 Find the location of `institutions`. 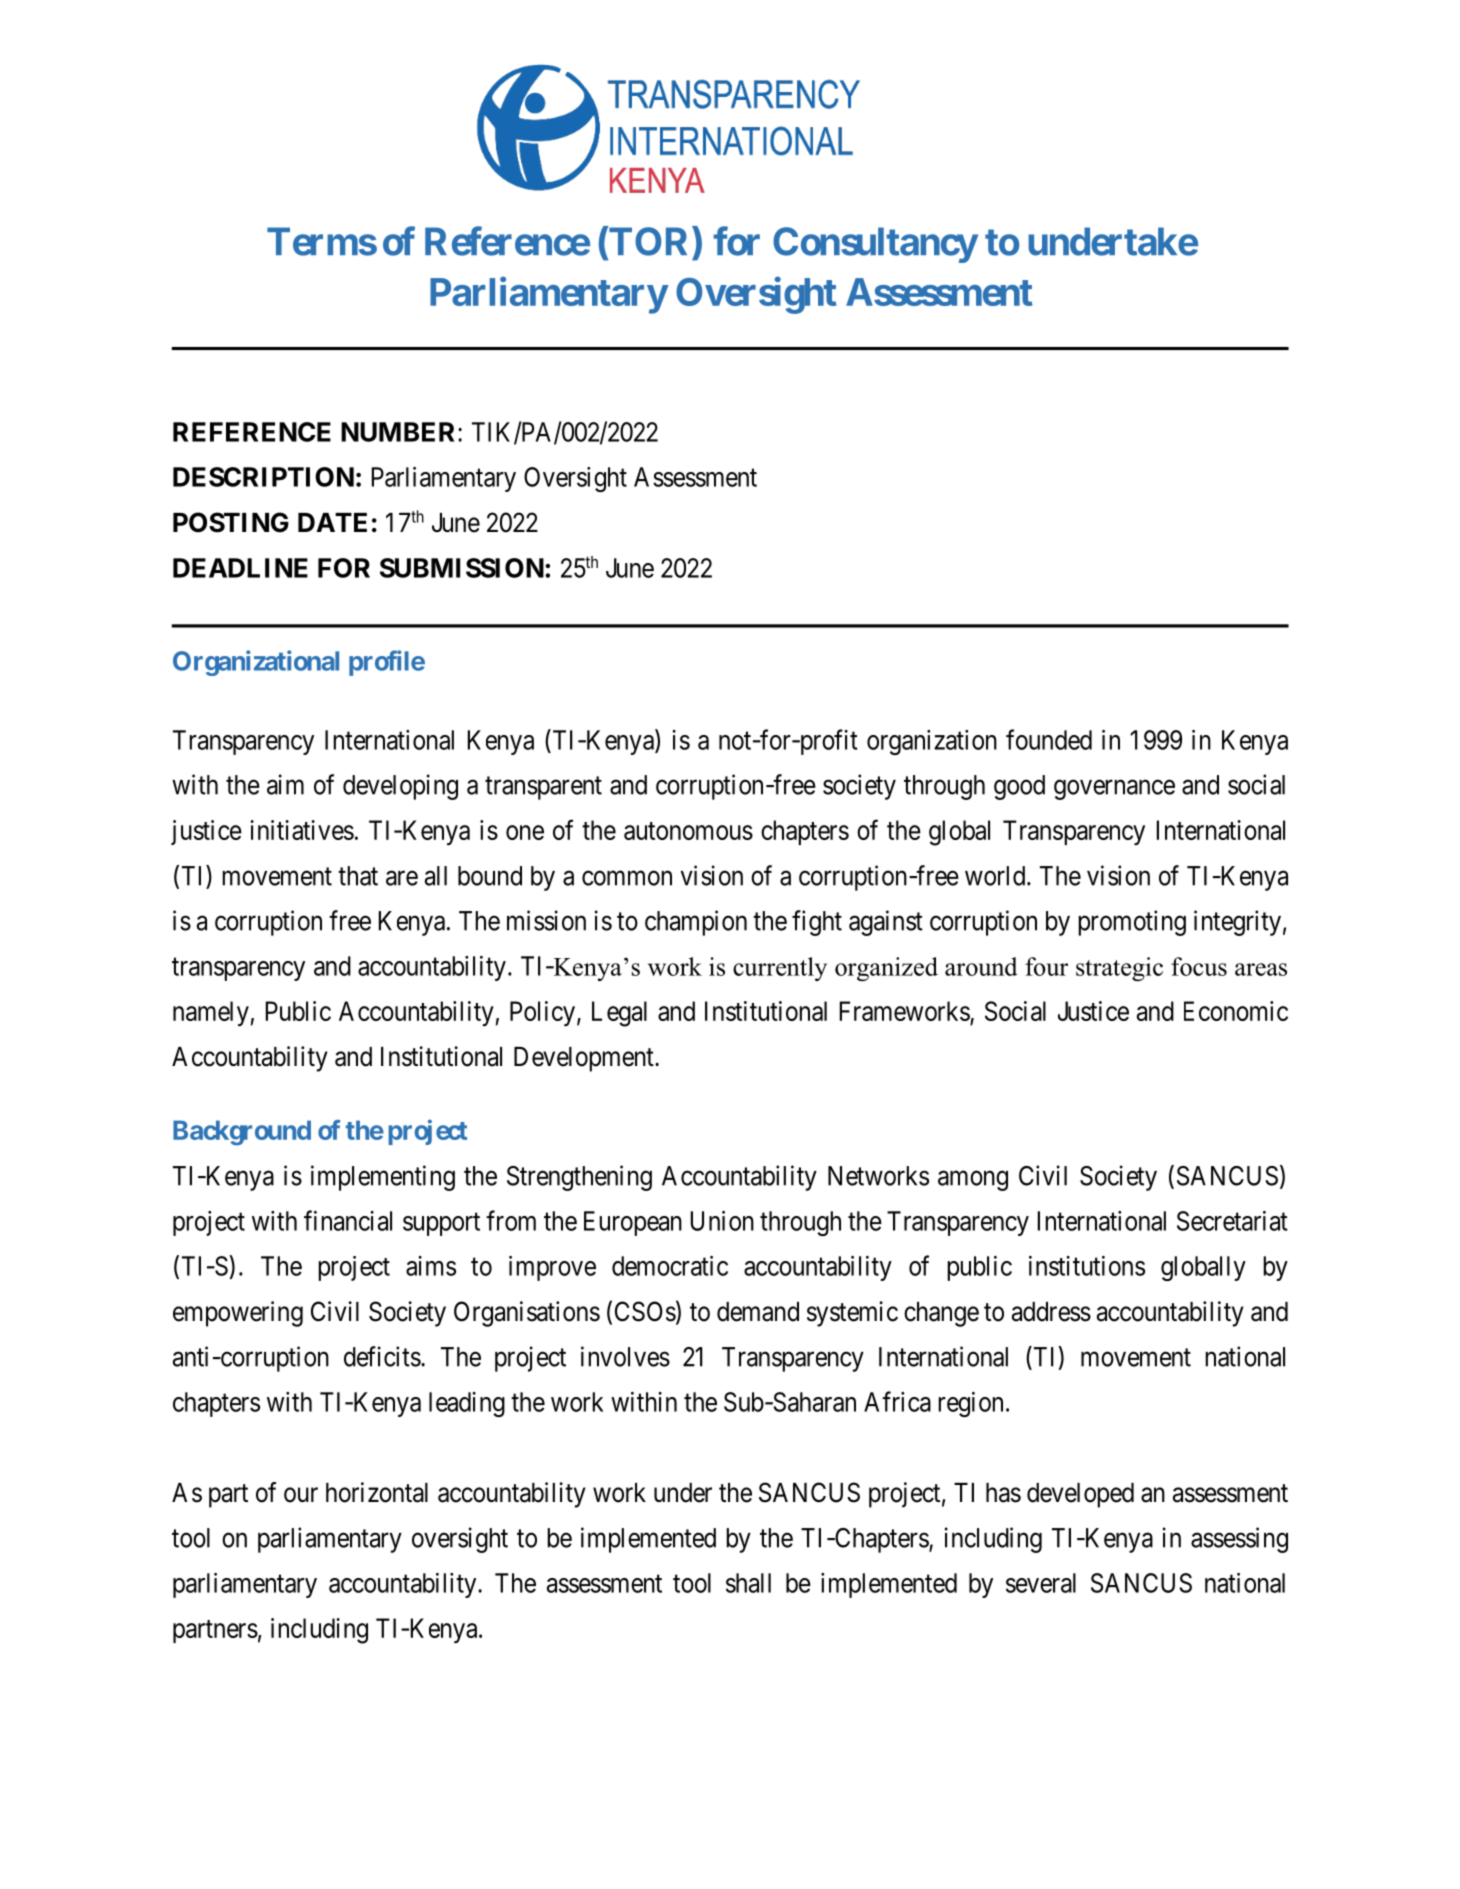

institutions is located at coordinates (1087, 1266).
